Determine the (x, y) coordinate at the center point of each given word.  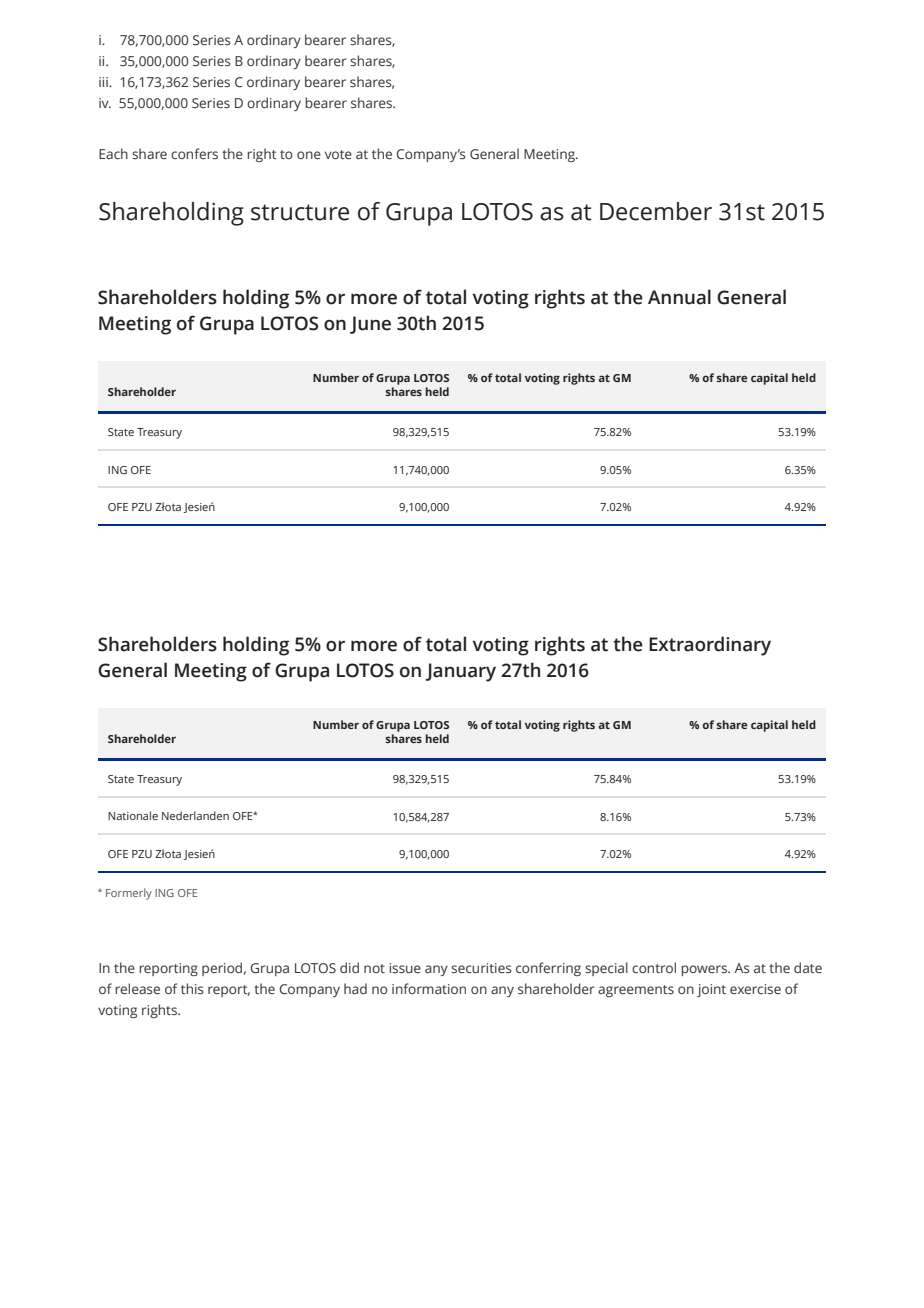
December (656, 211)
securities (481, 968)
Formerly (129, 894)
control (654, 967)
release (137, 988)
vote (338, 154)
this (192, 988)
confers (194, 153)
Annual (679, 297)
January (461, 672)
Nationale (133, 815)
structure (300, 212)
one (309, 155)
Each (113, 153)
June (370, 325)
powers (705, 970)
